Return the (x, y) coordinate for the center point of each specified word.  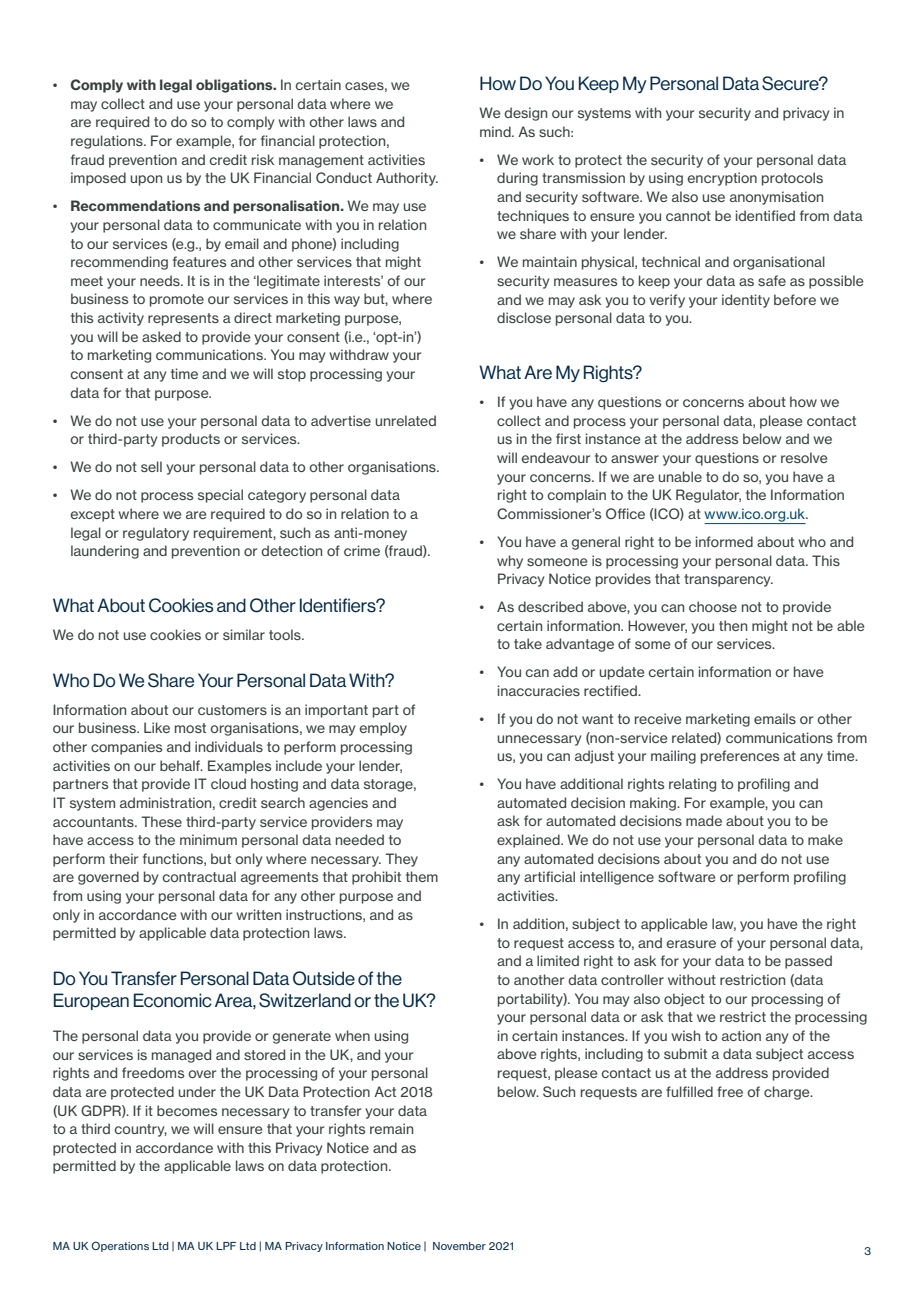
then (733, 625)
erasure (691, 944)
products (191, 440)
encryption (722, 179)
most (190, 728)
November (459, 1246)
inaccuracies (539, 690)
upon (146, 180)
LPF (226, 1246)
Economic (172, 1000)
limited (558, 960)
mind (496, 131)
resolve (804, 457)
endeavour (555, 457)
